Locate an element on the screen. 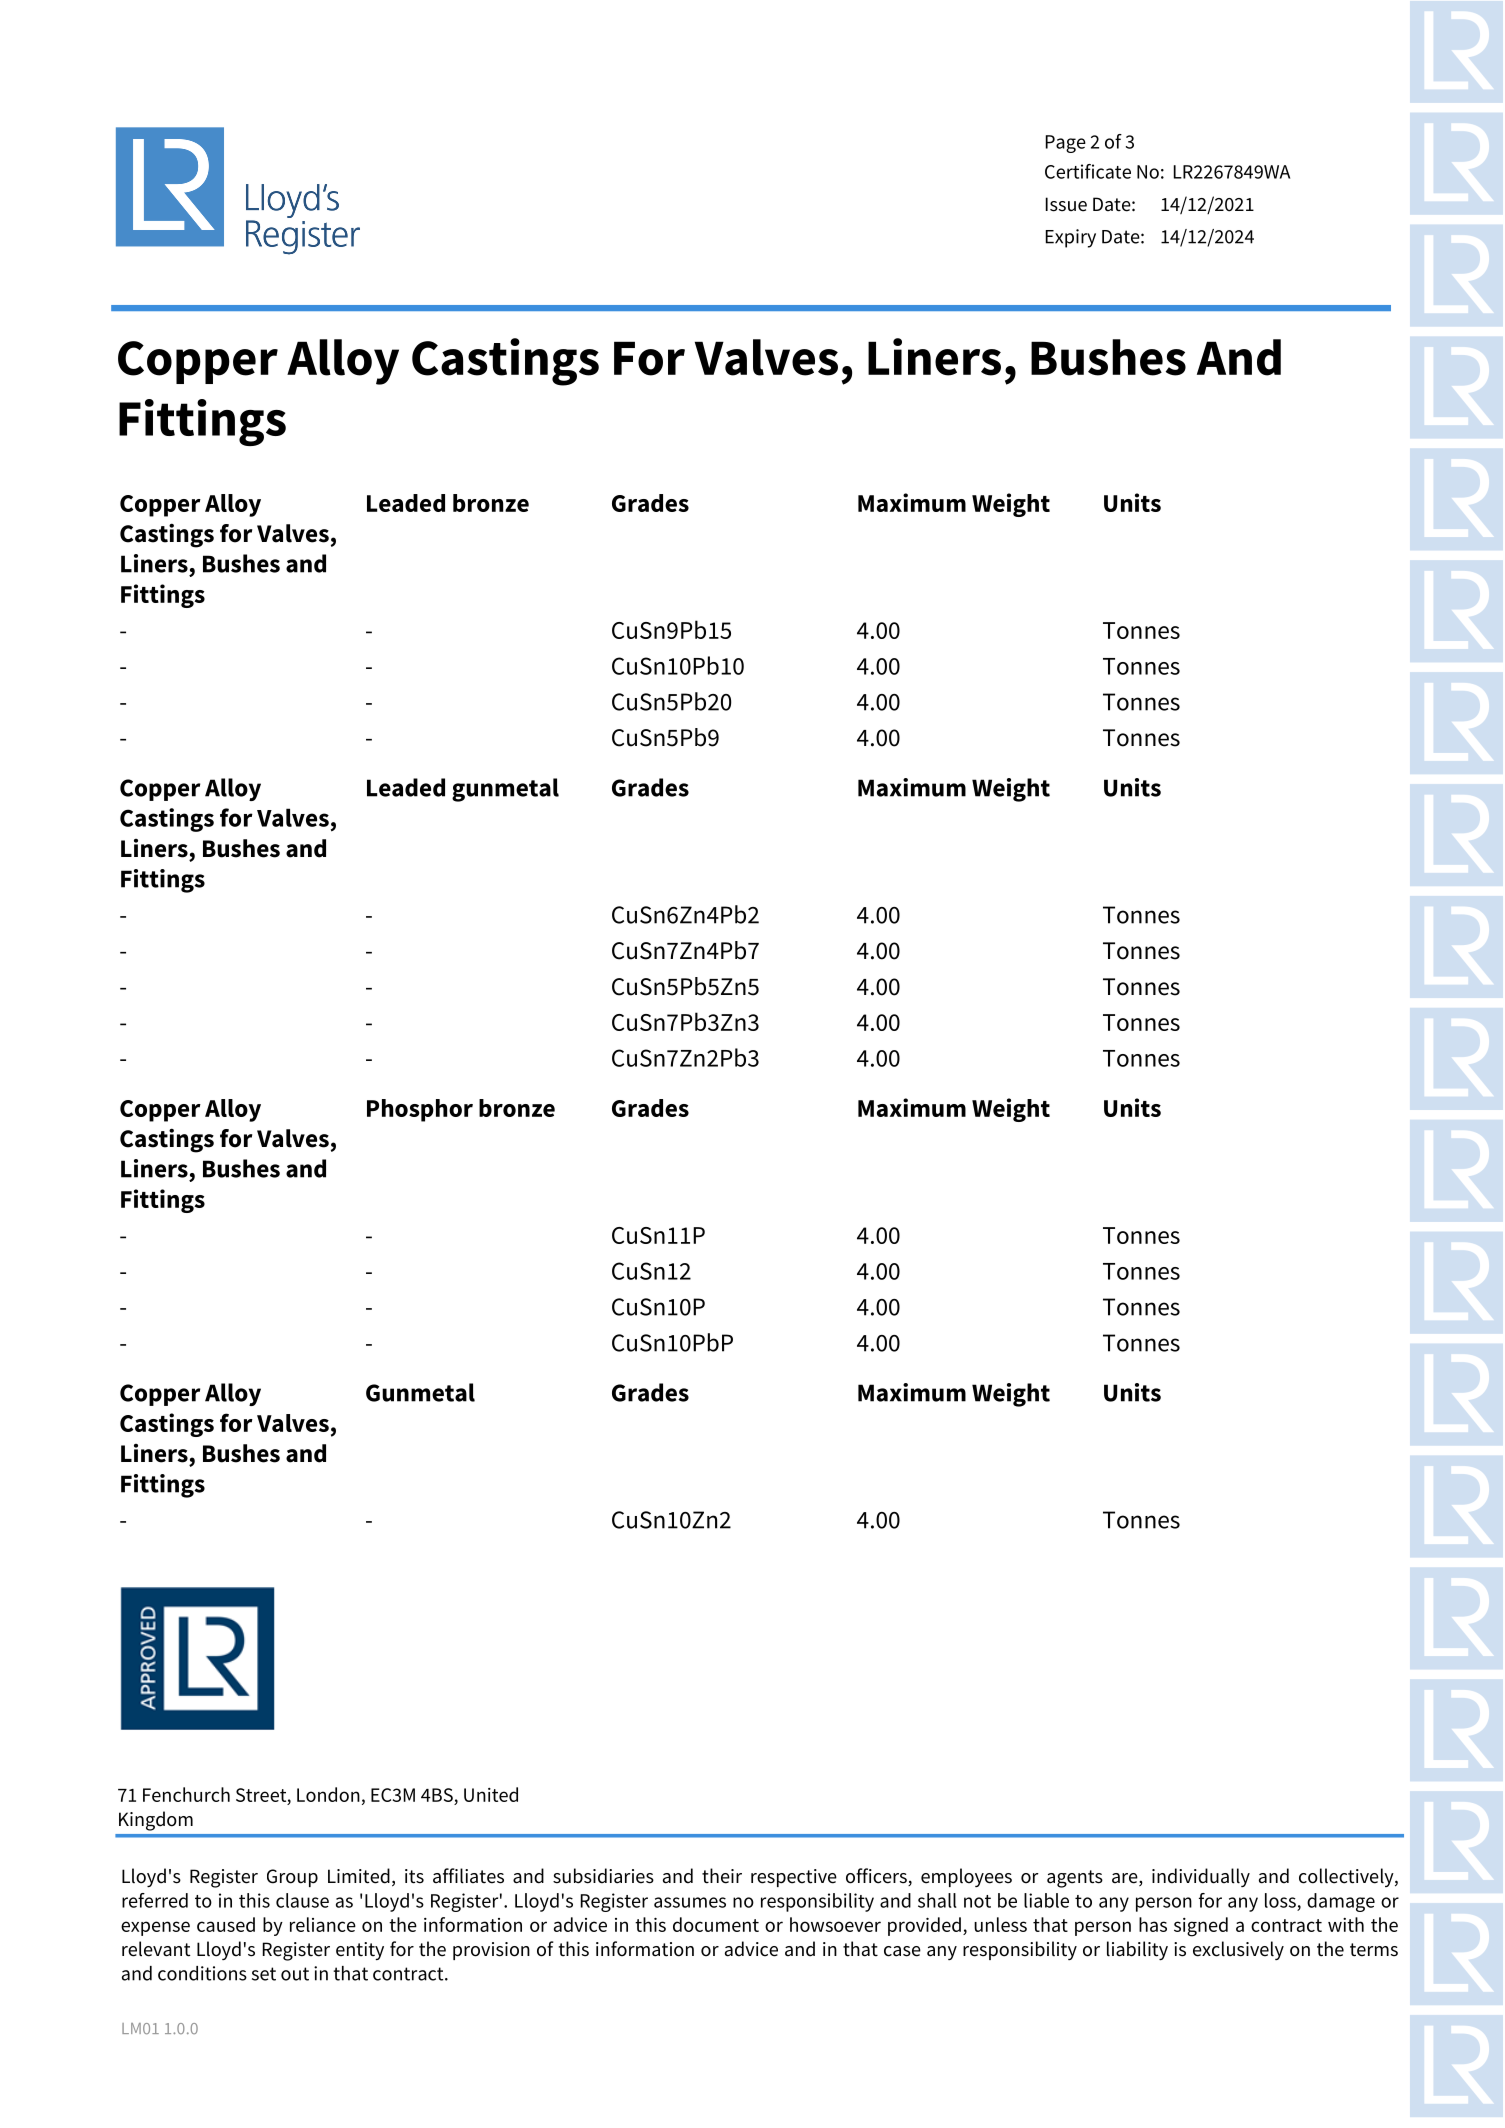 Image resolution: width=1505 pixels, height=2128 pixels. Phosphor is located at coordinates (420, 1110).
